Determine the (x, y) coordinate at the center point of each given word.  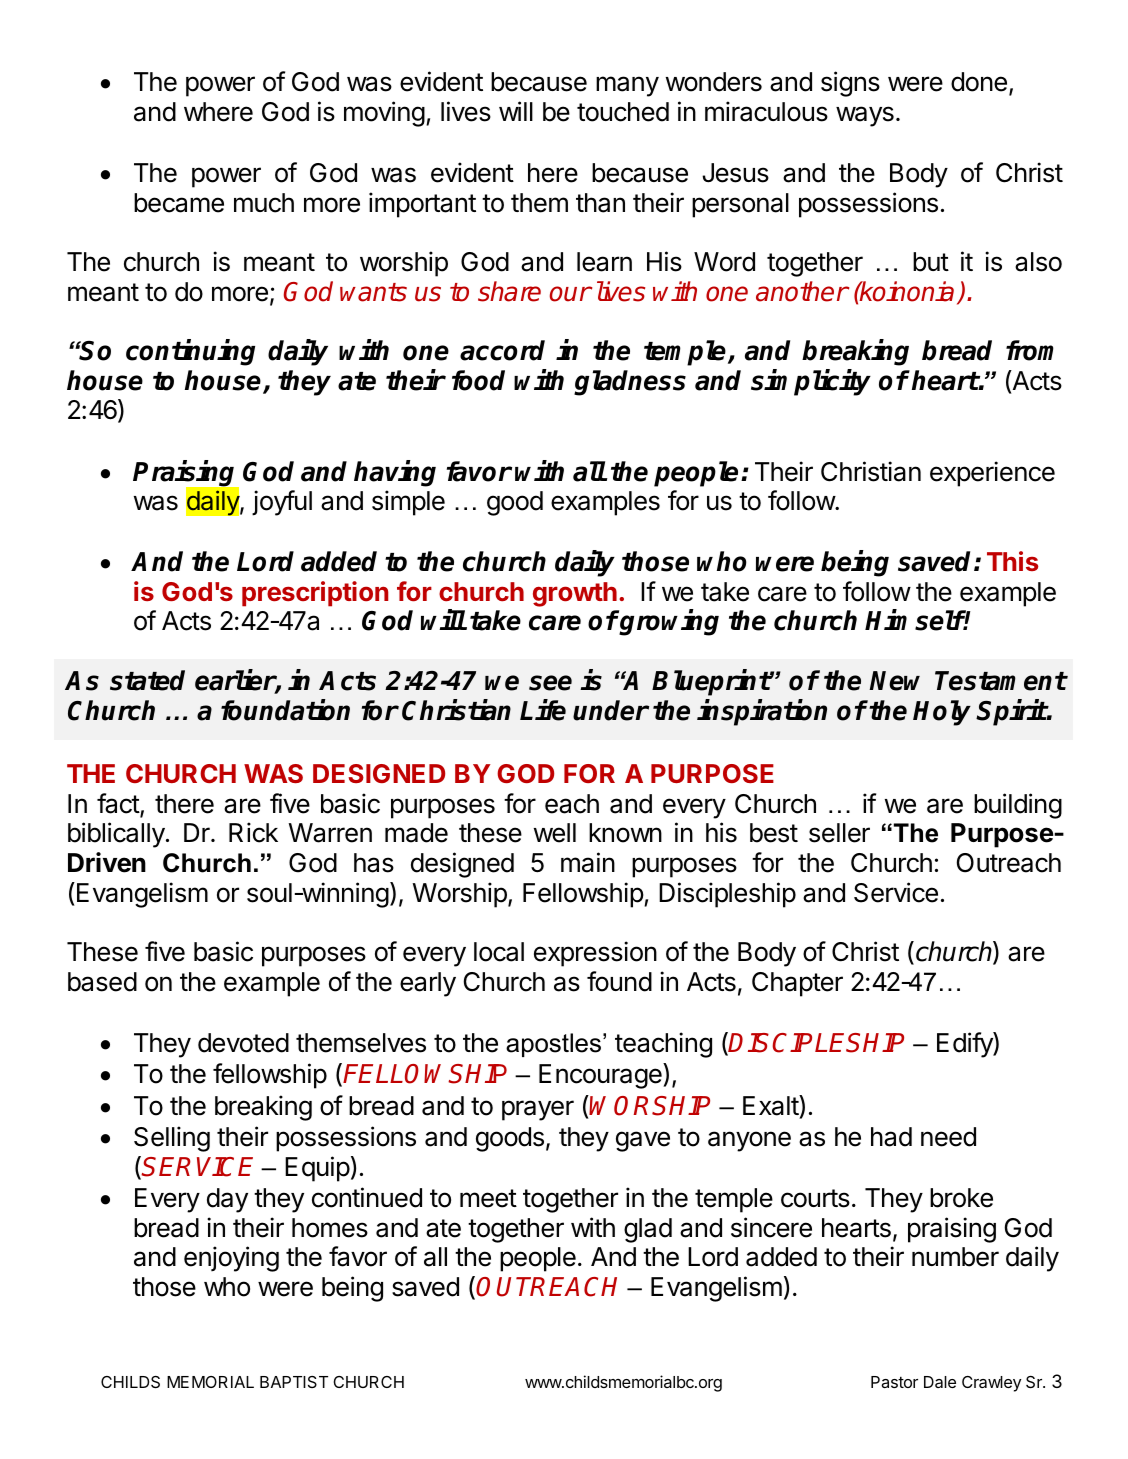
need (948, 1137)
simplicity (811, 382)
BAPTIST (294, 1382)
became (179, 203)
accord (502, 350)
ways (865, 116)
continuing (190, 352)
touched (623, 112)
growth (575, 594)
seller (839, 833)
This (1012, 561)
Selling (172, 1139)
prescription (315, 594)
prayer (538, 1110)
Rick (253, 832)
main (588, 862)
